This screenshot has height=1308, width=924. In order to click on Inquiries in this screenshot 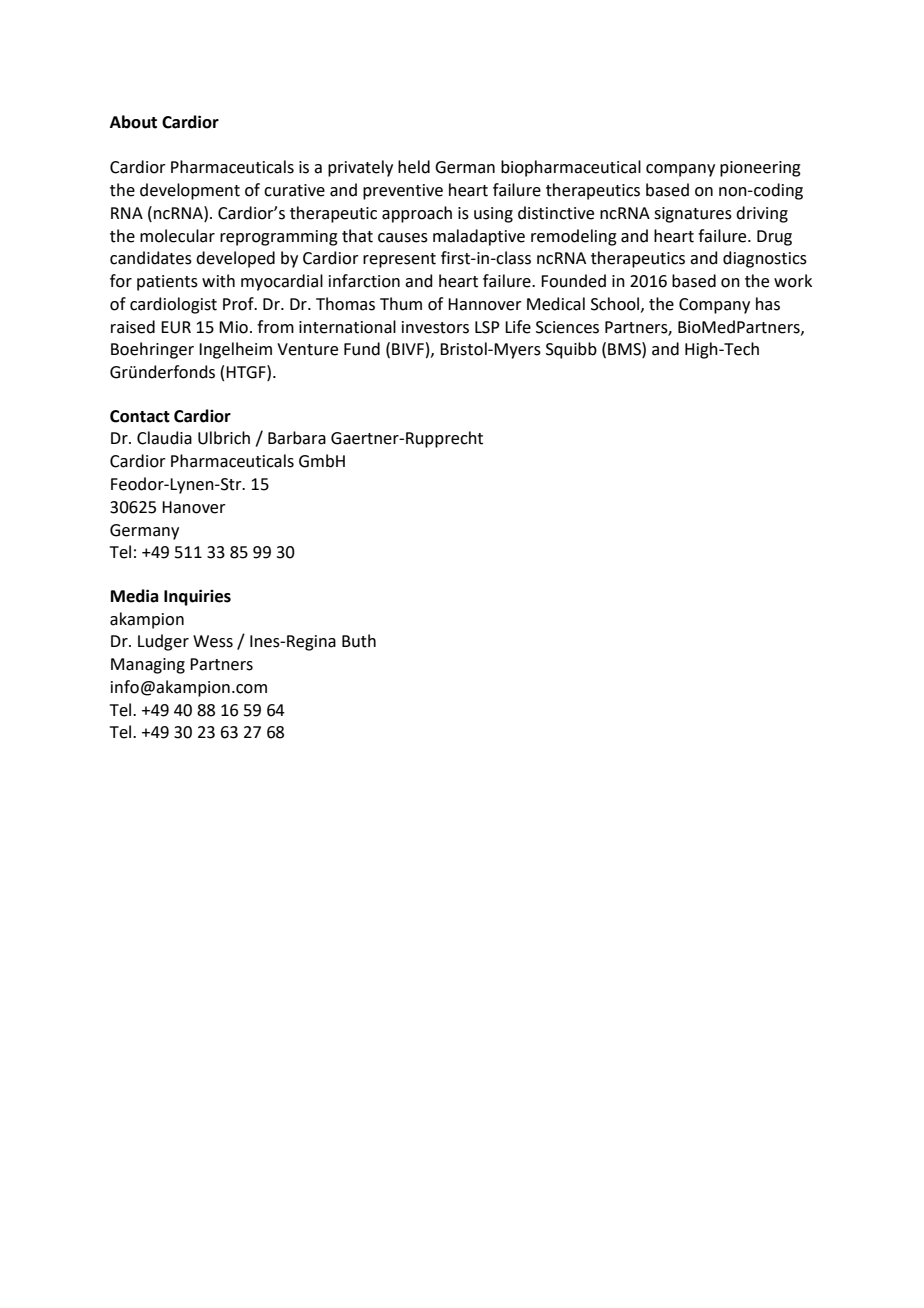, I will do `click(197, 597)`.
